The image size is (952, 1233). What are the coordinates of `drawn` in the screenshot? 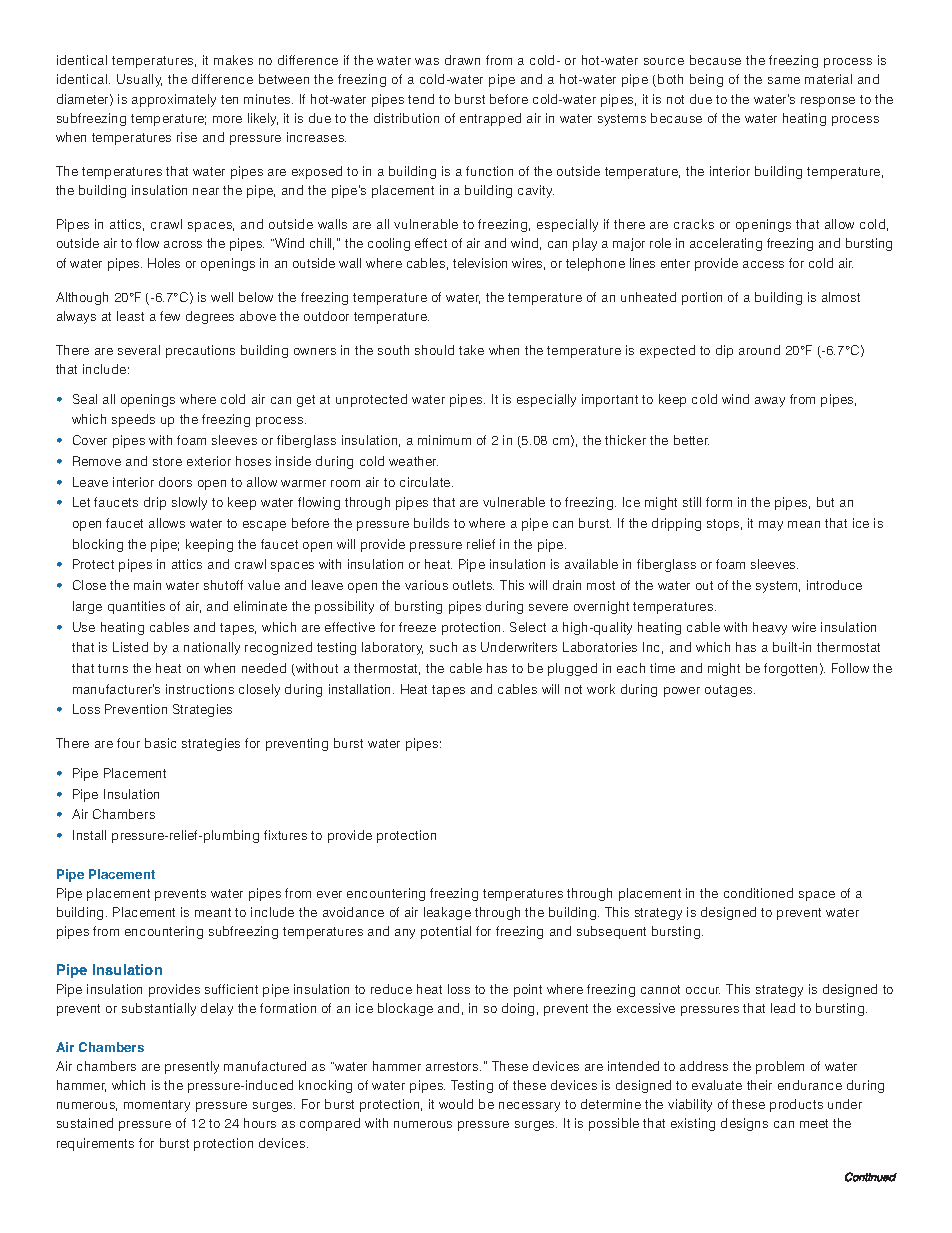 It's located at (462, 60).
